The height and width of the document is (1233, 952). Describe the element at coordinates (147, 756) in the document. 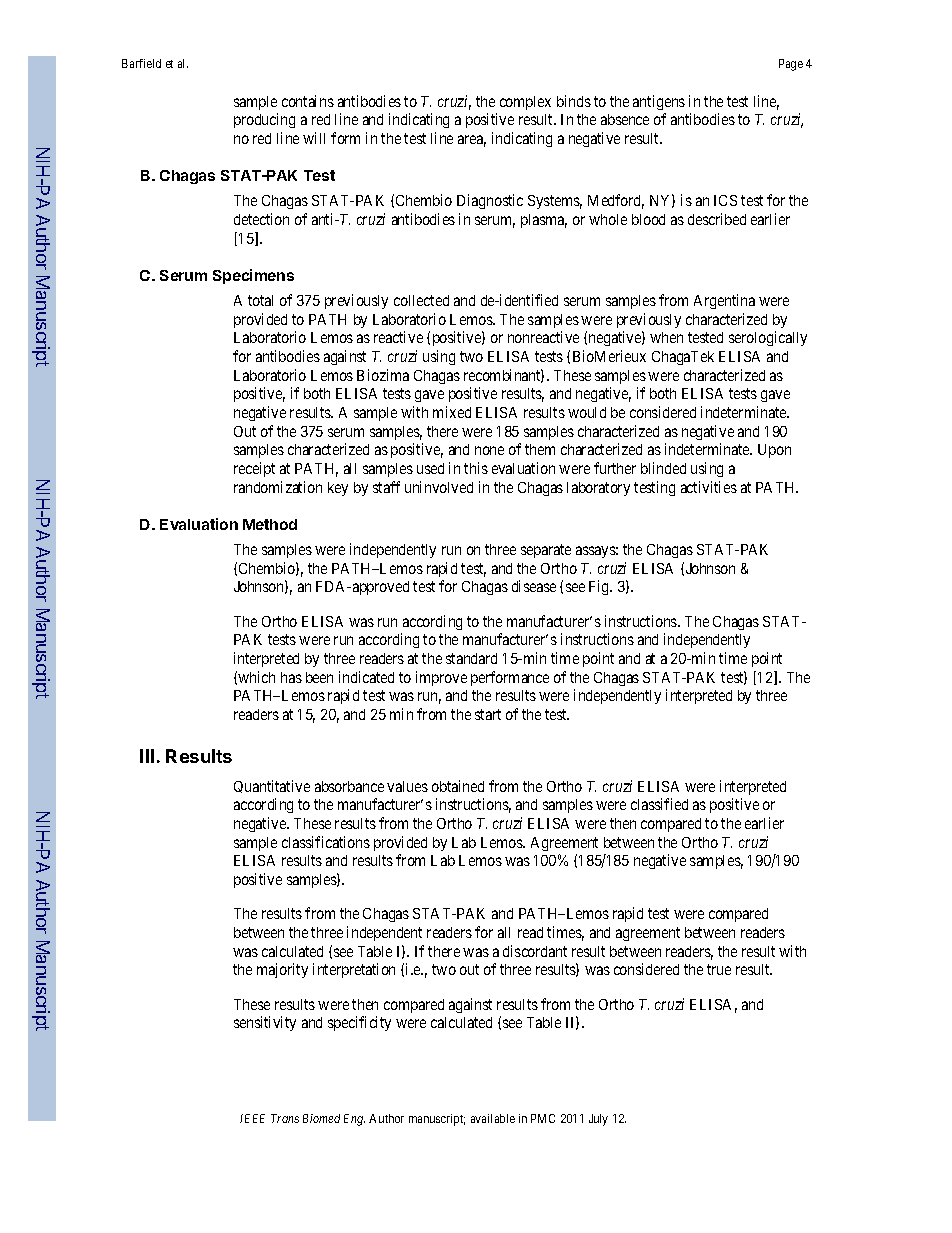

I see `III` at that location.
